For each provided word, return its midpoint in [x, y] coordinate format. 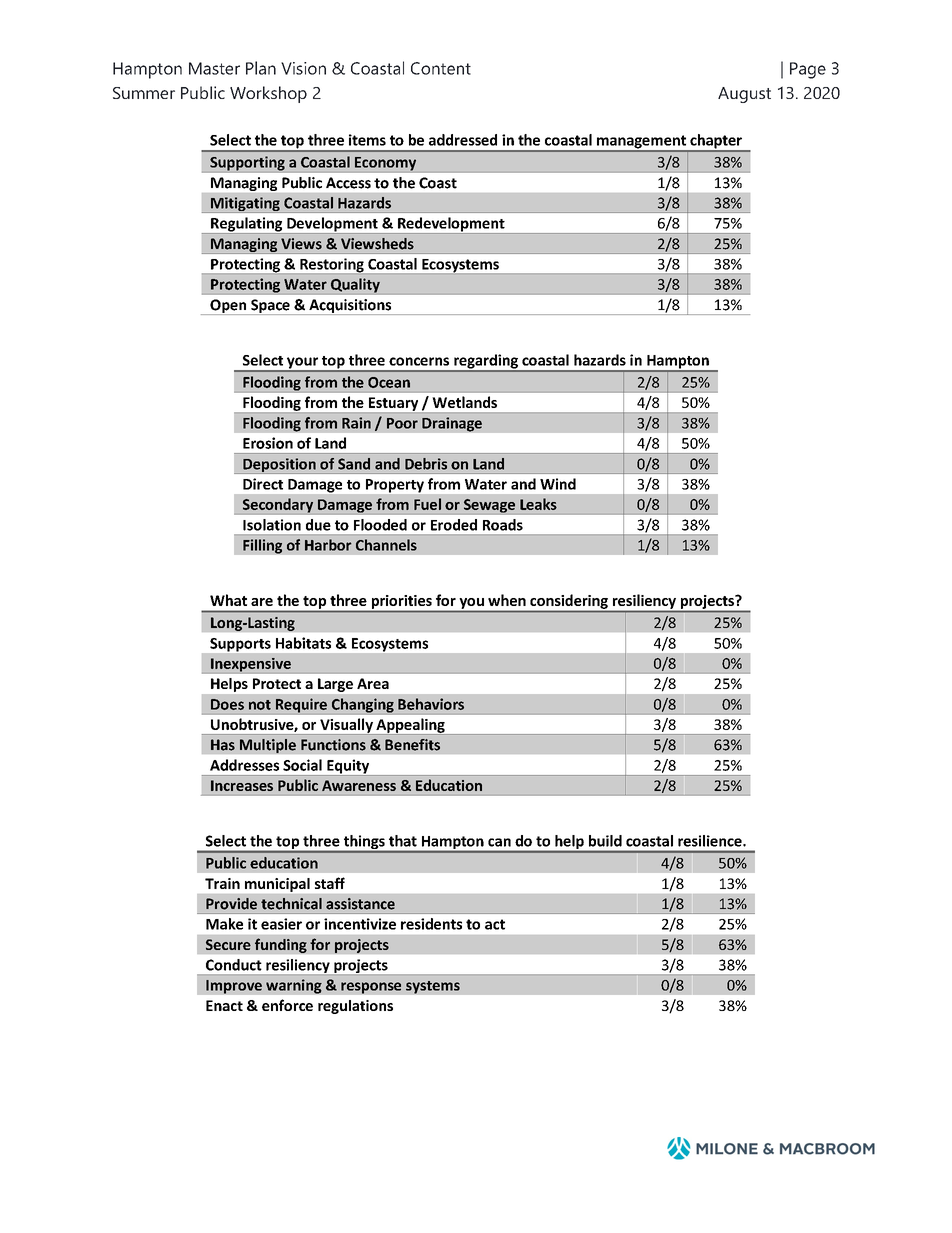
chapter [716, 142]
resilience [711, 841]
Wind [558, 484]
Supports [240, 645]
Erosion [268, 443]
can [499, 842]
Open [228, 307]
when [507, 600]
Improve [234, 987]
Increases [242, 785]
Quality [355, 286]
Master [214, 68]
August [744, 95]
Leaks [538, 504]
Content [441, 68]
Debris [426, 464]
